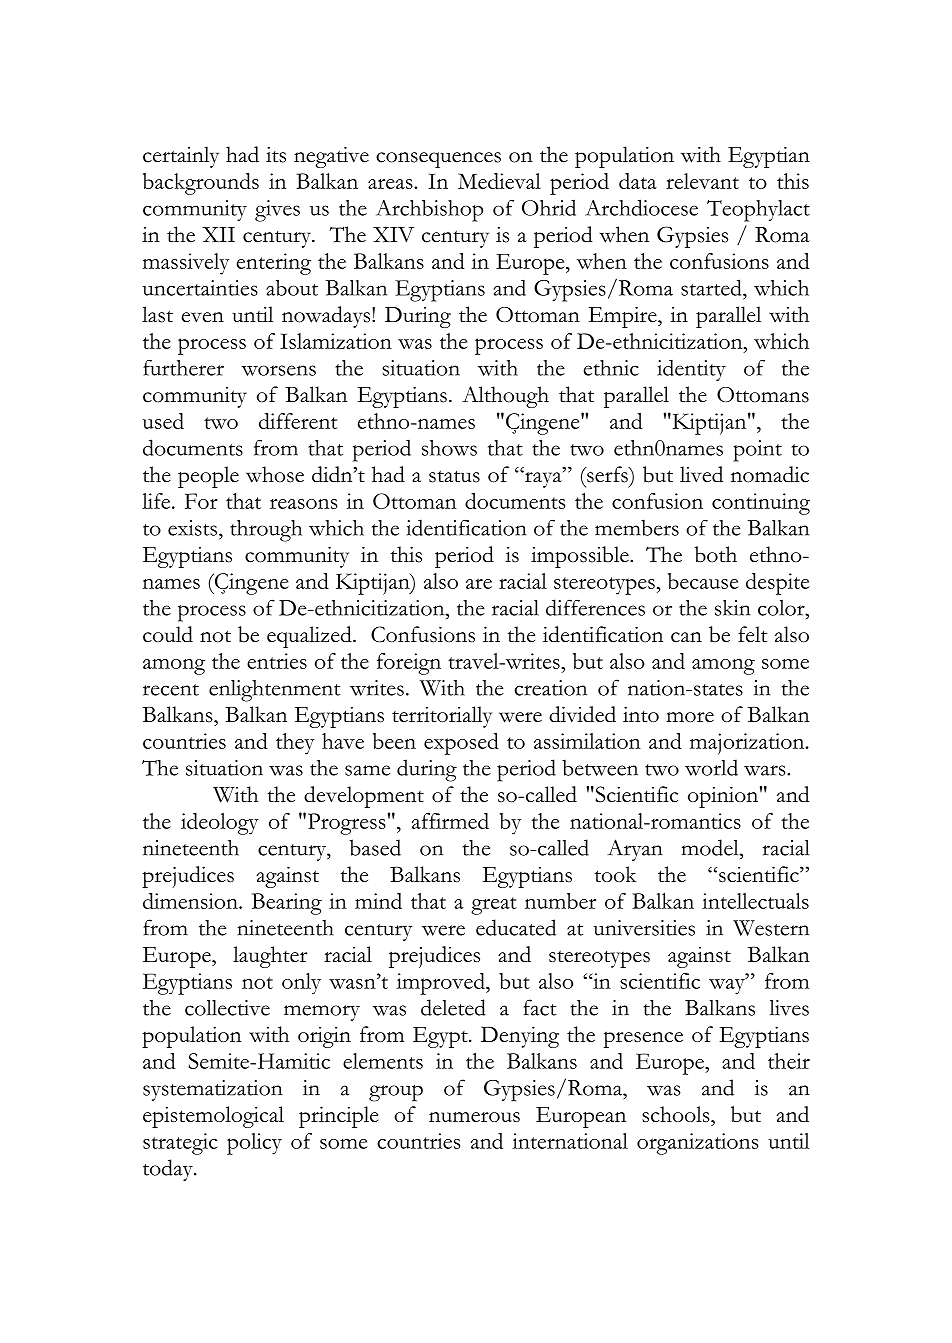  What do you see at coordinates (499, 181) in the document?
I see `Medieval` at bounding box center [499, 181].
